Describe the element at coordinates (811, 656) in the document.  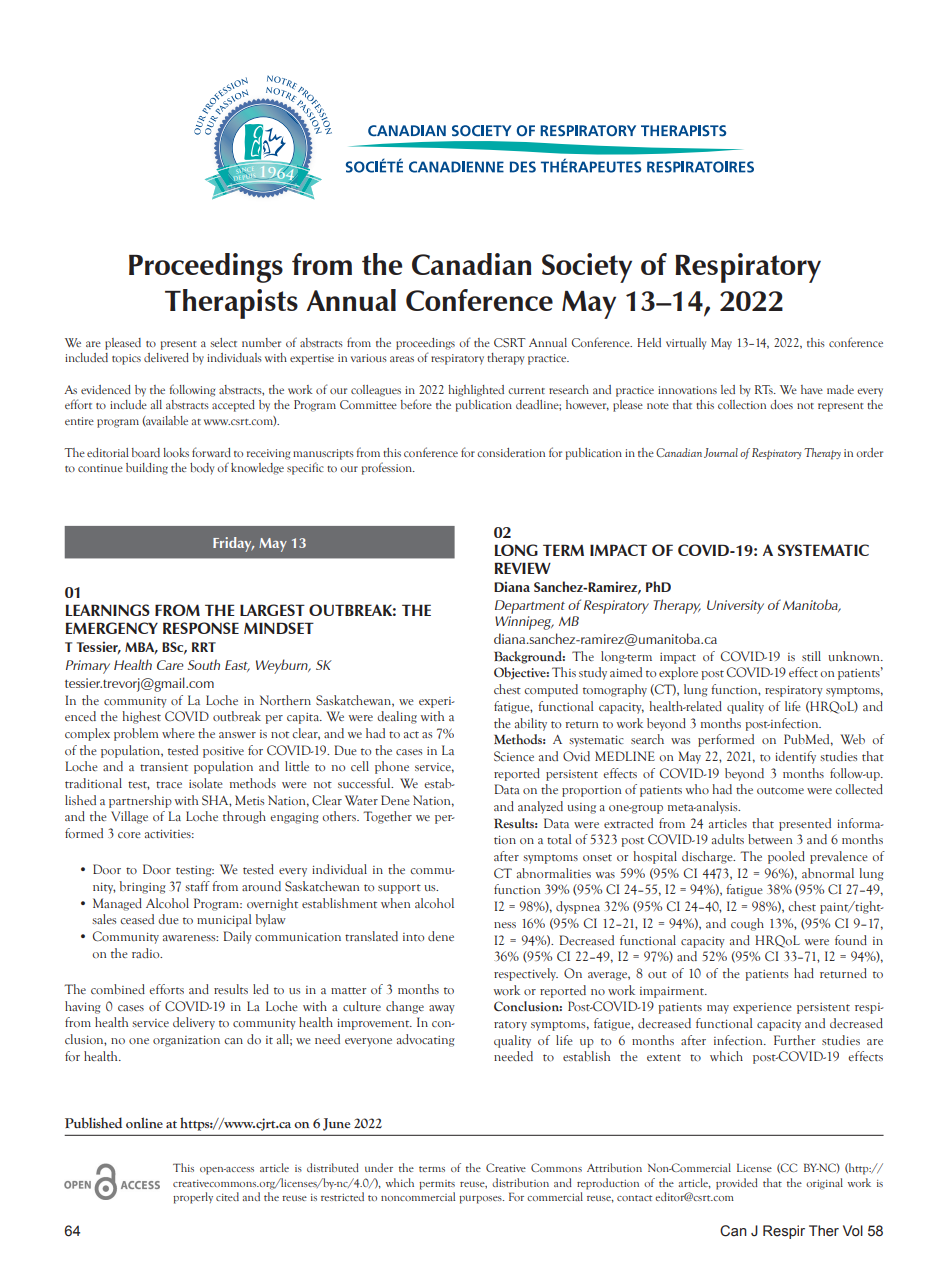
I see `still` at that location.
